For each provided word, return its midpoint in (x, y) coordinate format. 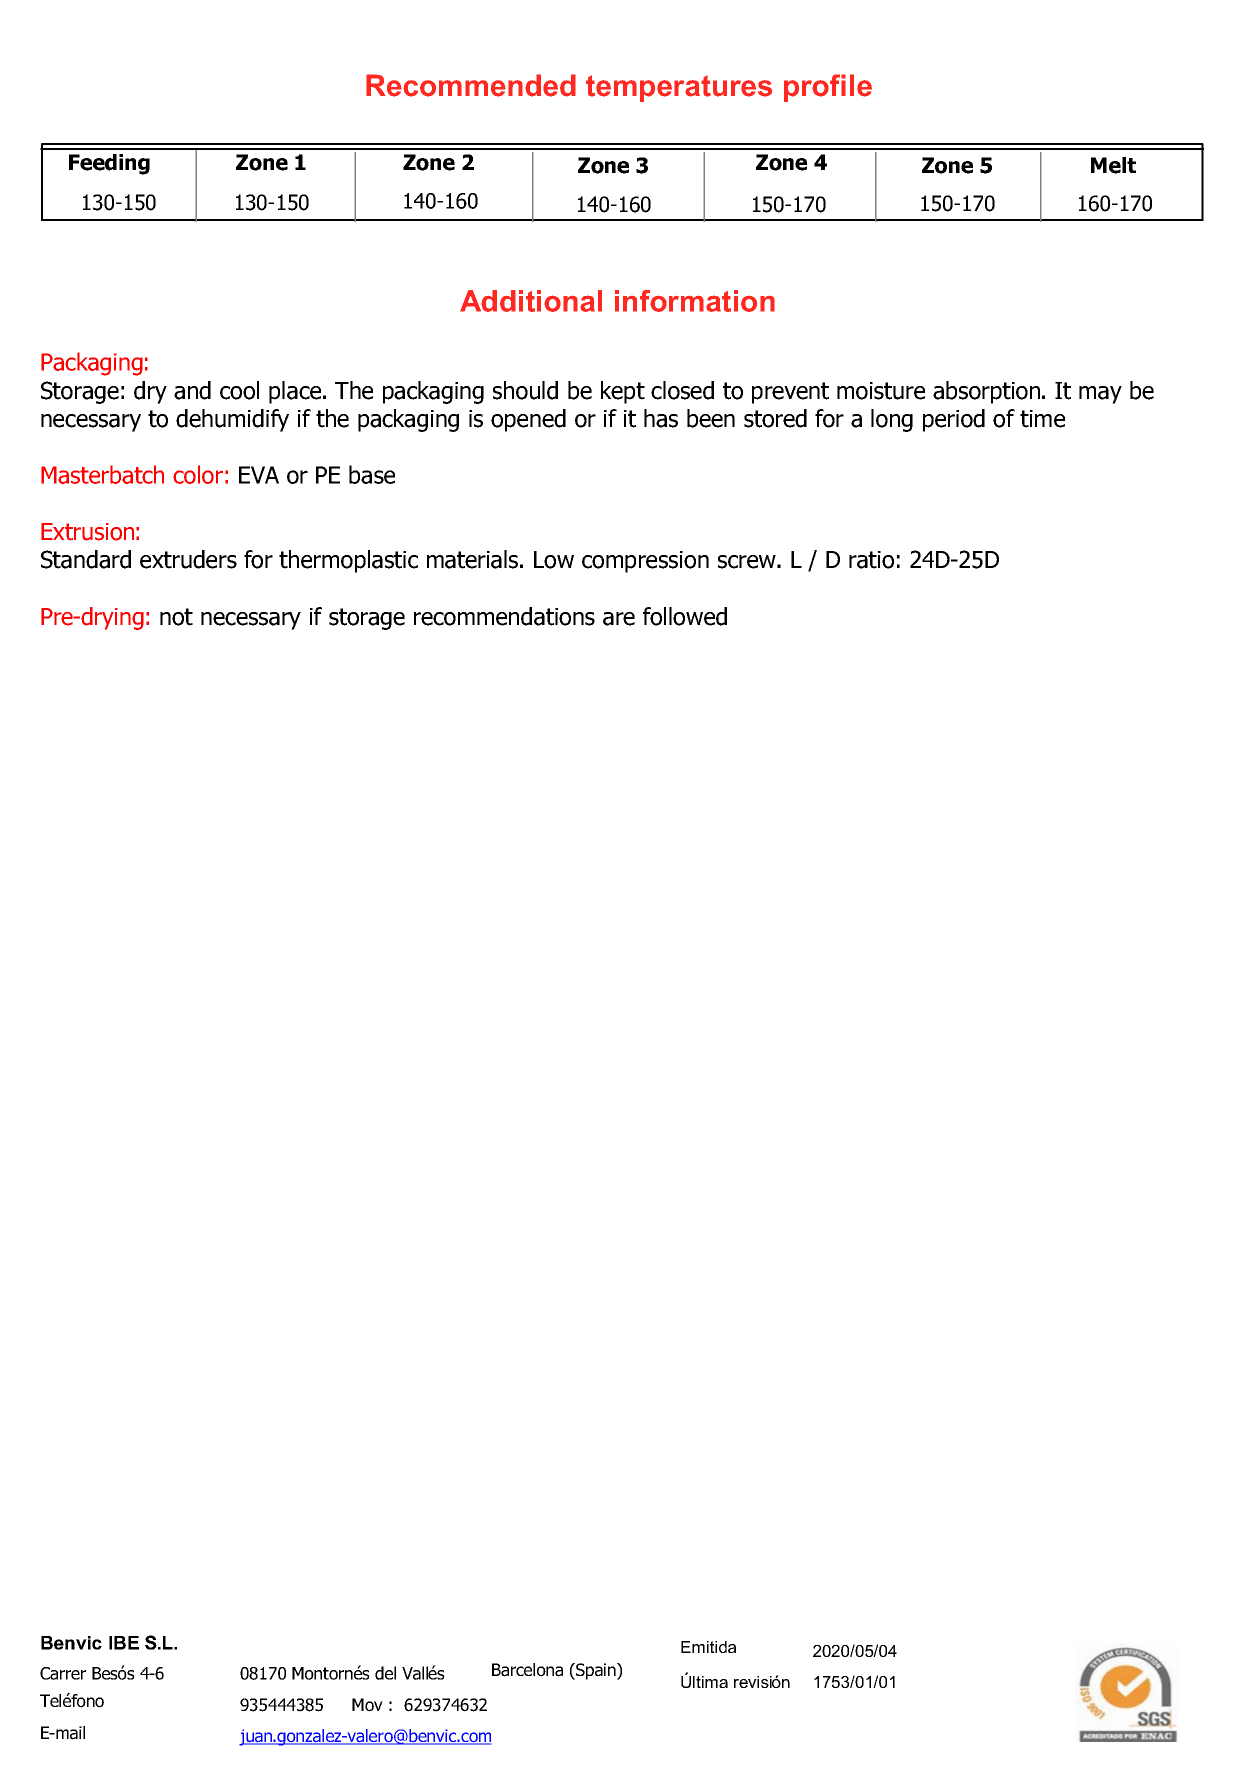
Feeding (109, 164)
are (619, 619)
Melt (1113, 165)
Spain (596, 1671)
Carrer (63, 1673)
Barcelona (527, 1670)
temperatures (679, 88)
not (176, 617)
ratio (871, 560)
